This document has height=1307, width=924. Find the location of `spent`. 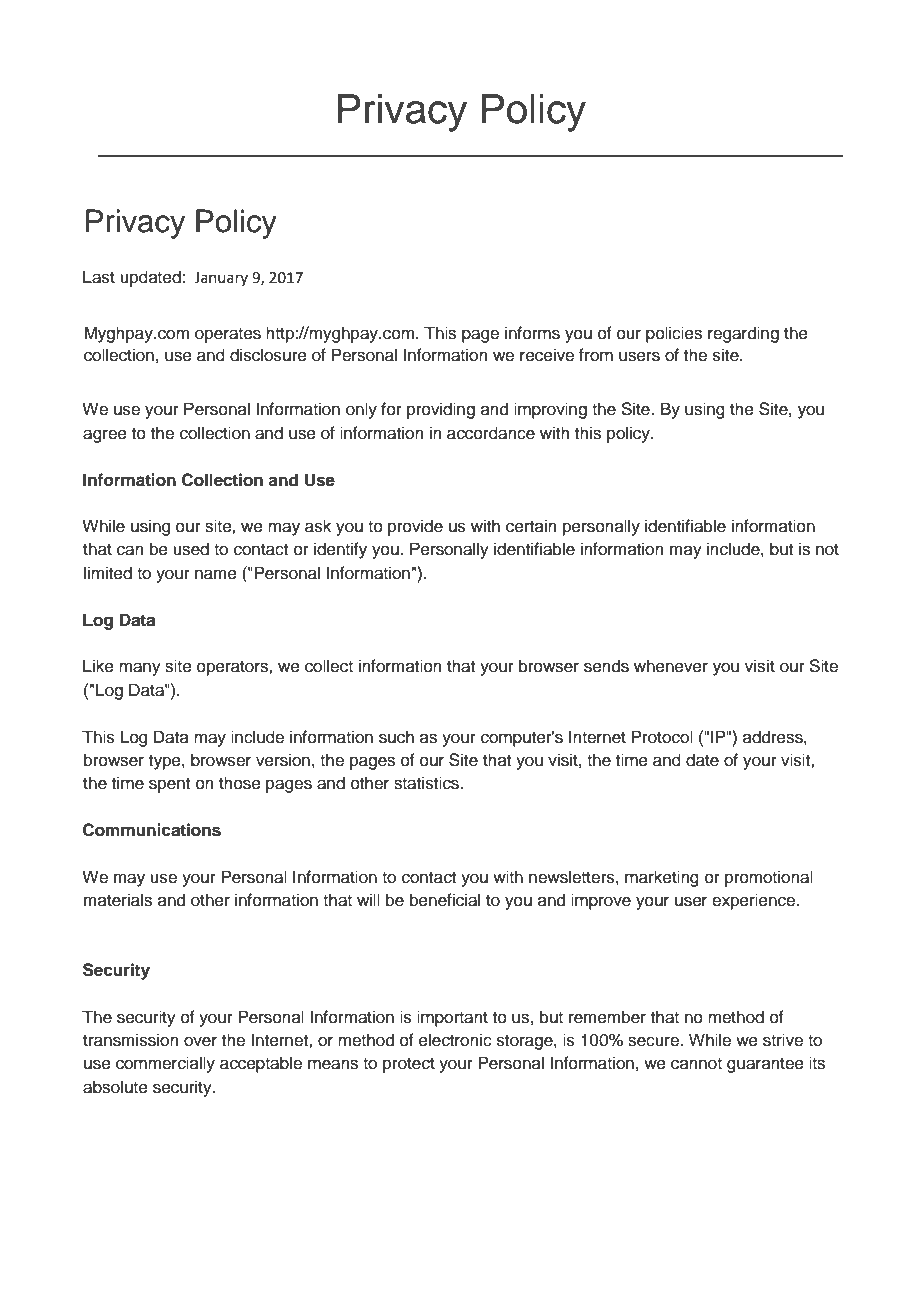

spent is located at coordinates (169, 785).
